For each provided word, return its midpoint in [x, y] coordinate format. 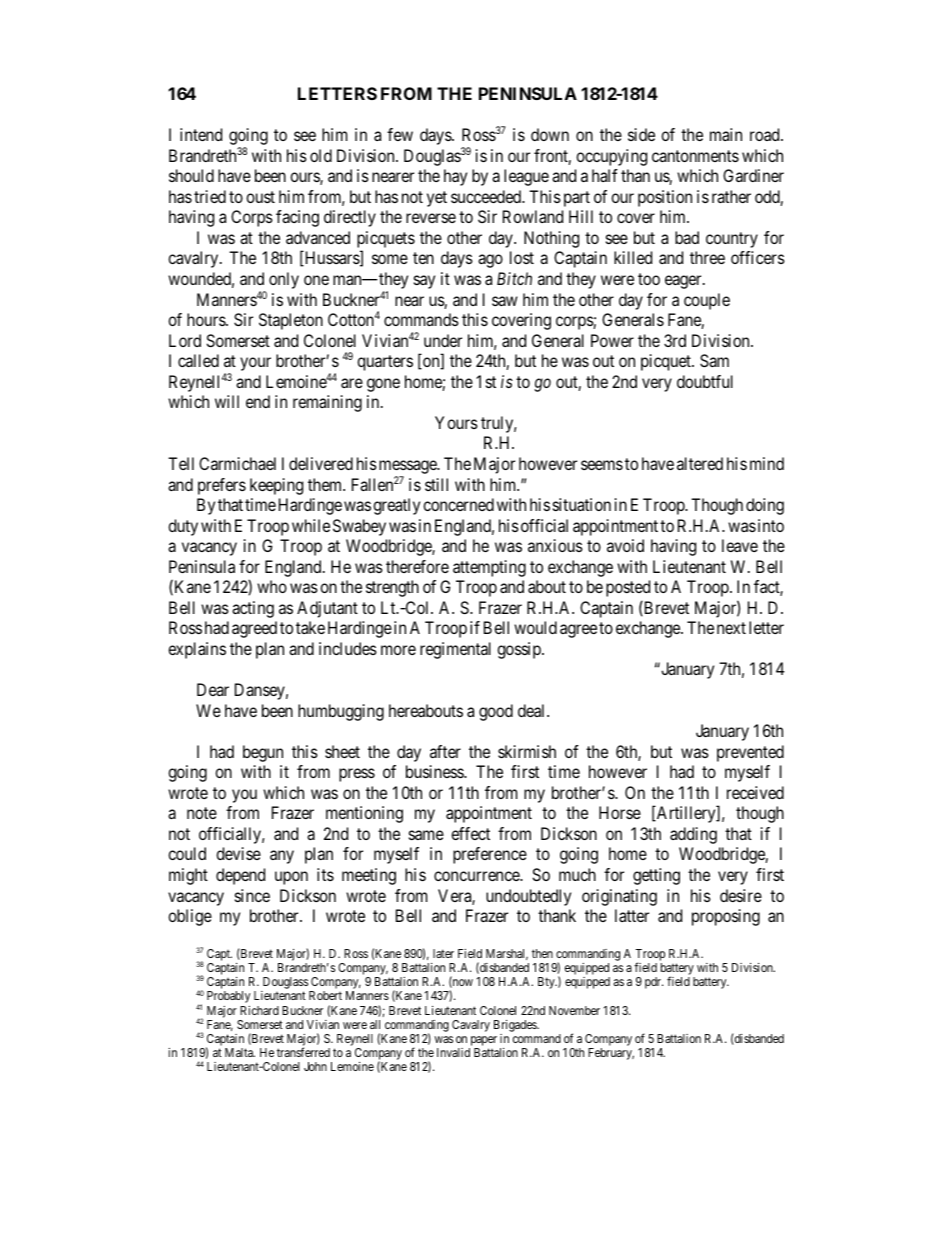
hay [455, 177]
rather [731, 196]
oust [260, 197]
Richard [259, 1010]
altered [700, 463]
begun [263, 753]
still [436, 484]
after [445, 751]
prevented [750, 753]
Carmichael [237, 463]
